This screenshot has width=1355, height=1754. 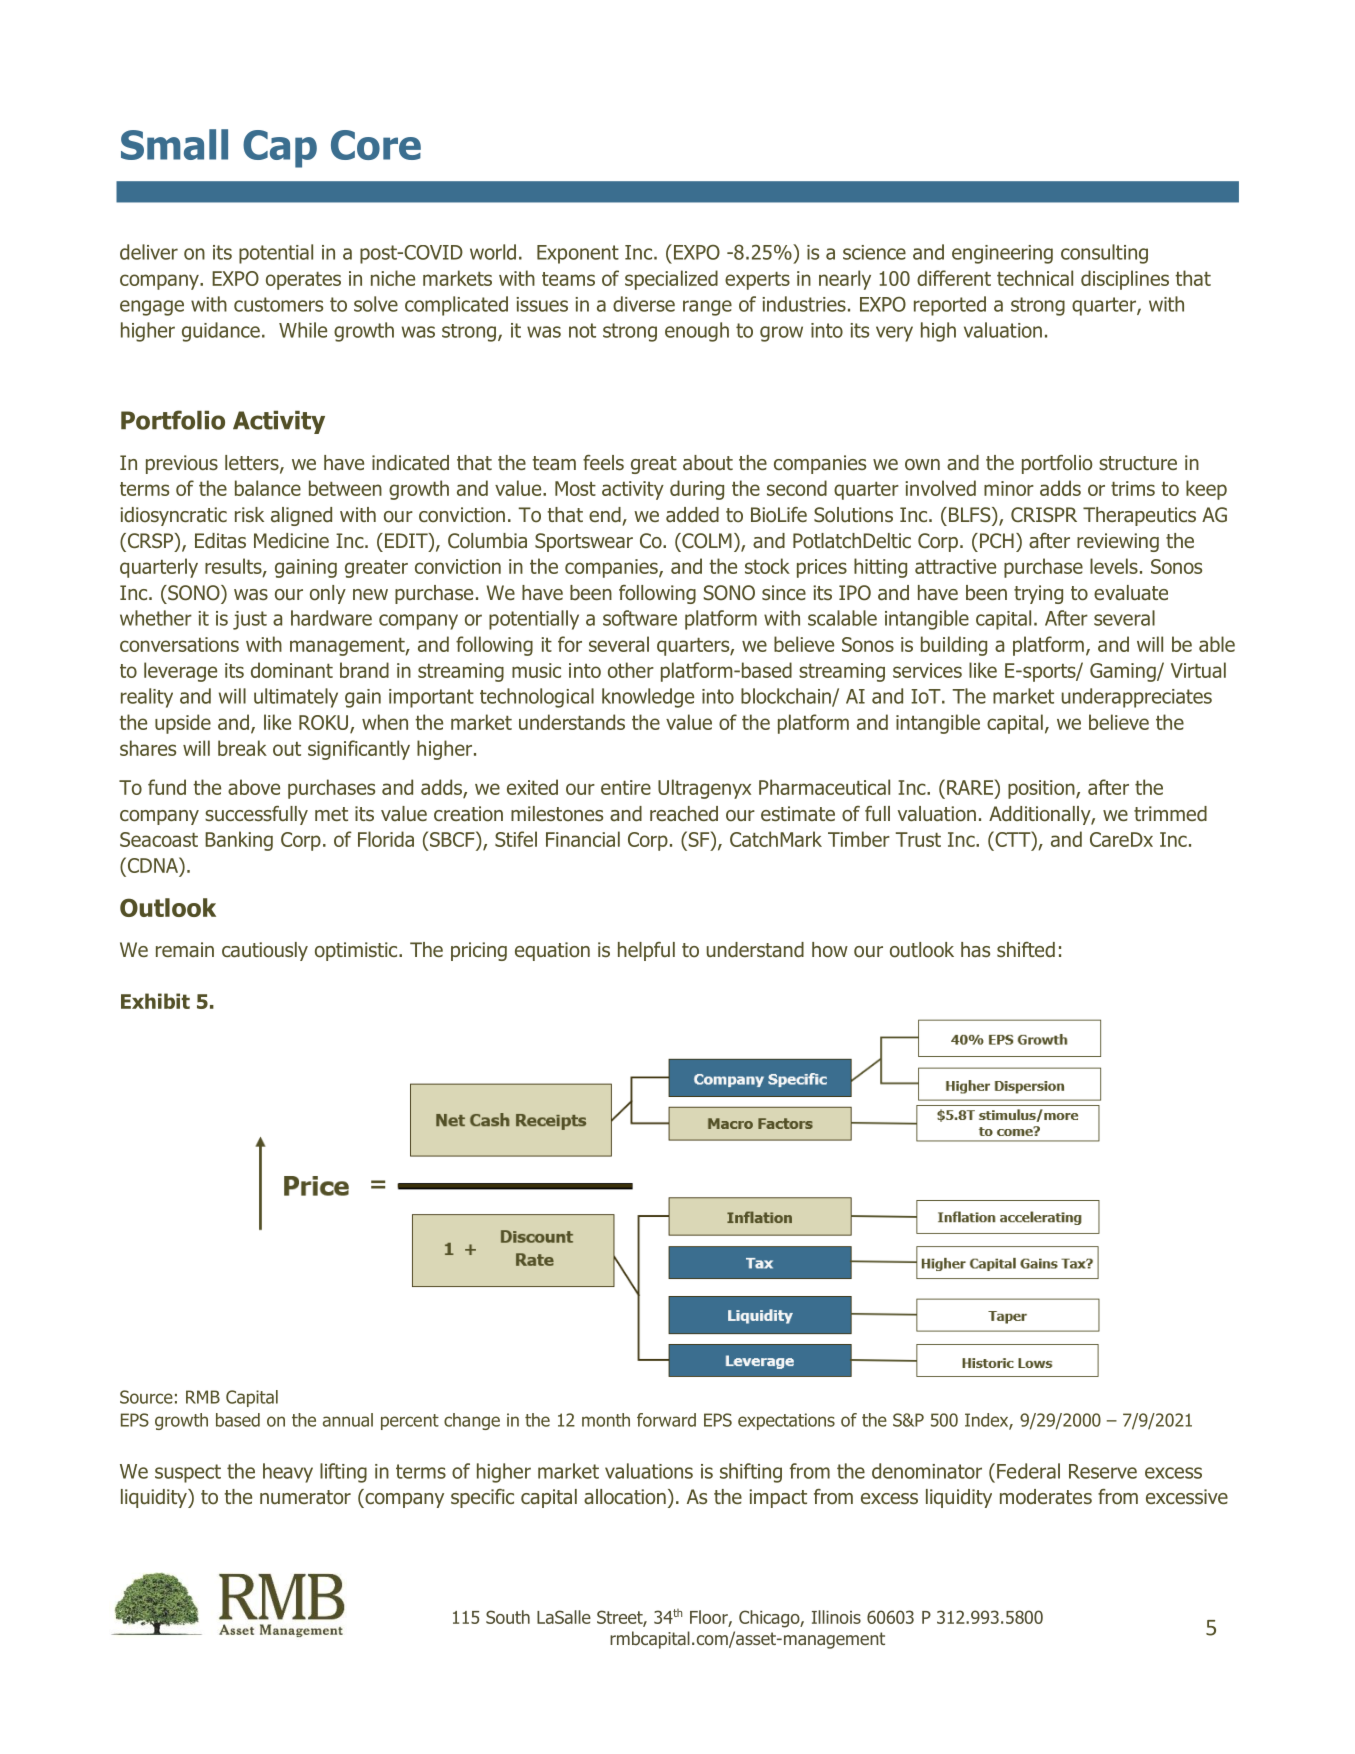 I want to click on reached, so click(x=684, y=814).
